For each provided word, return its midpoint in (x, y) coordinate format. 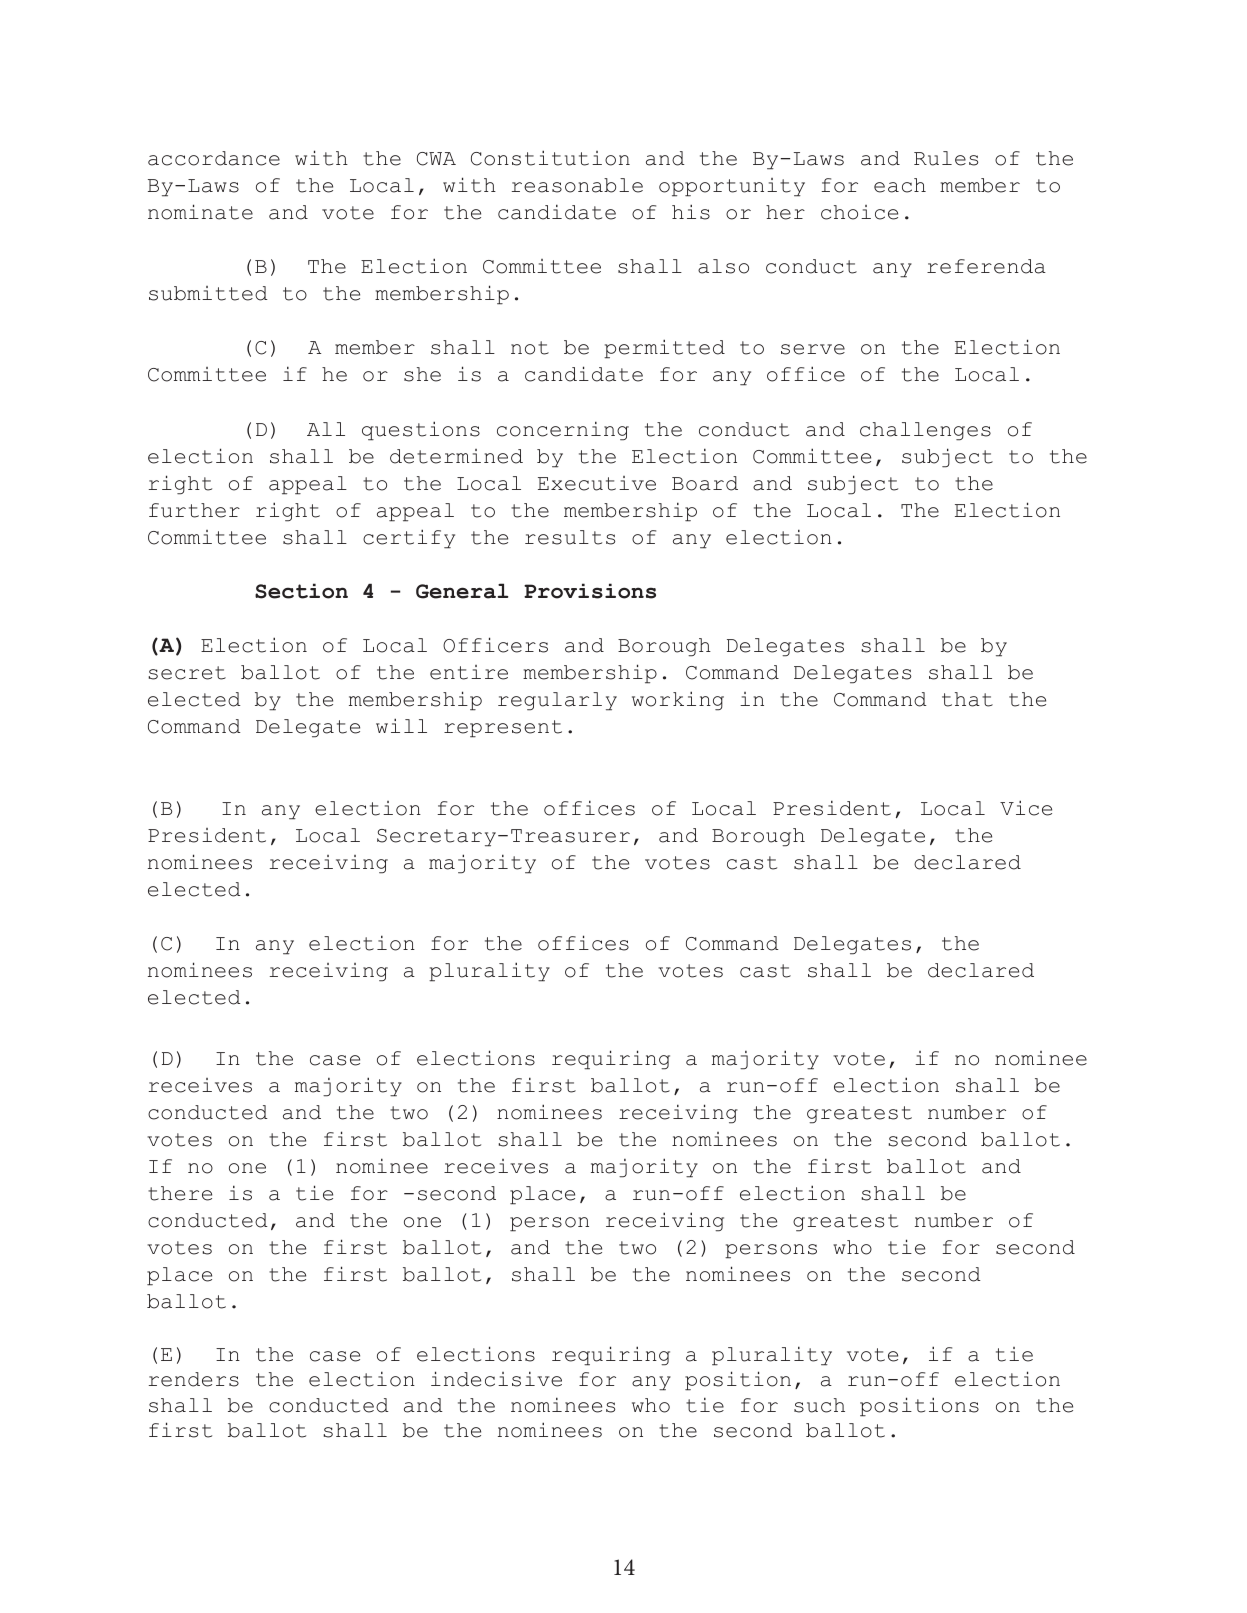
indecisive (496, 1379)
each (900, 185)
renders (194, 1379)
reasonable (577, 185)
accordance (214, 158)
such (819, 1405)
